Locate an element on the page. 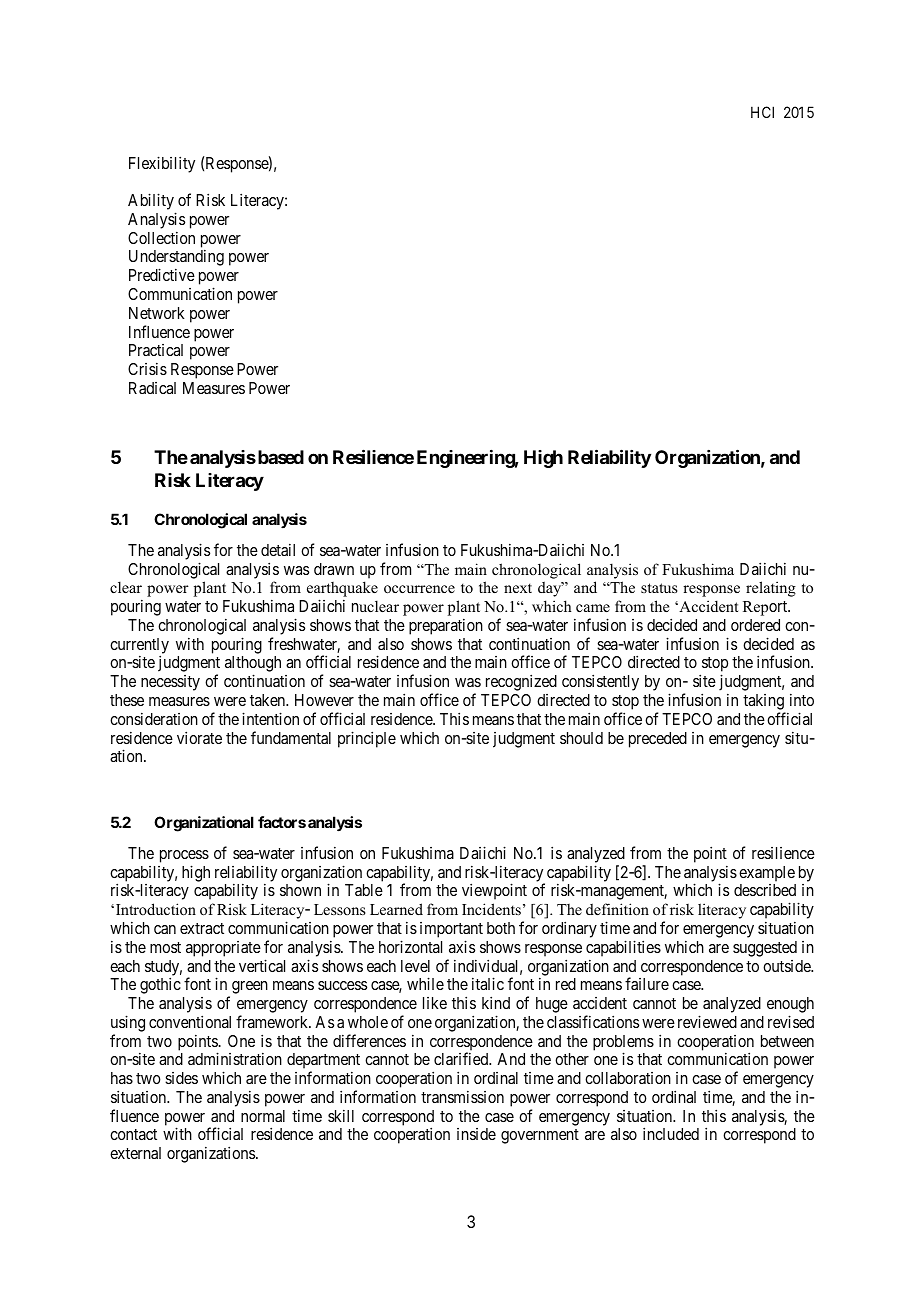  Flexibility is located at coordinates (162, 164).
